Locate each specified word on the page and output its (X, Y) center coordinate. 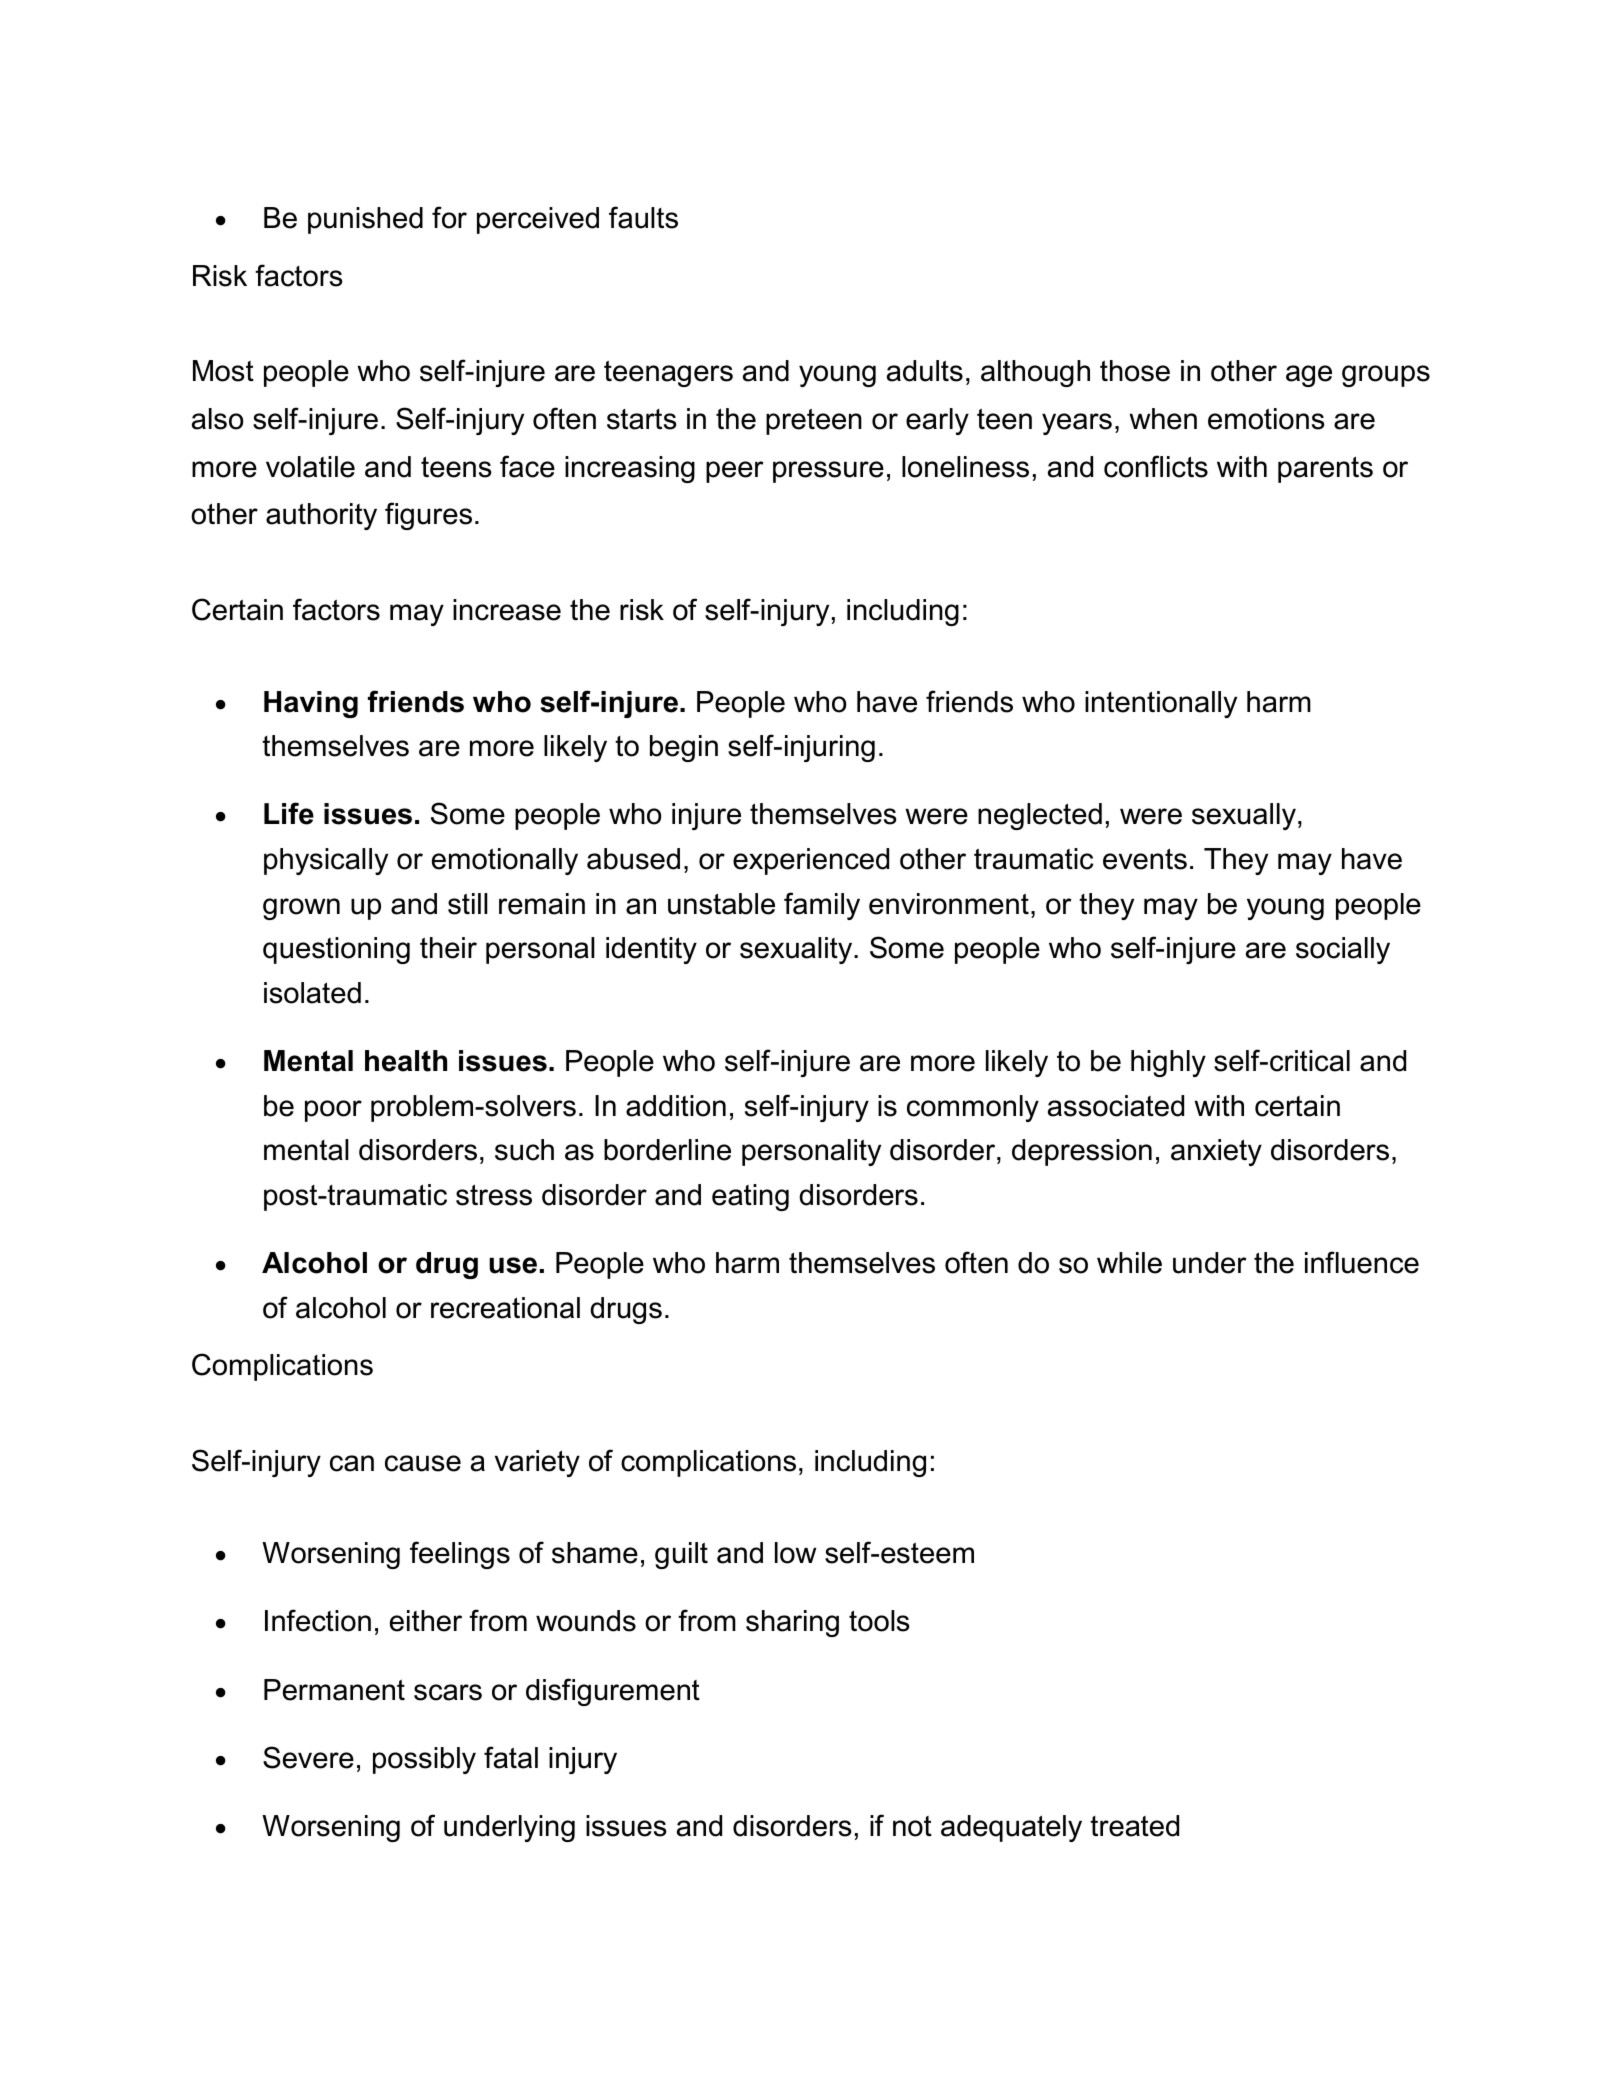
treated (1134, 1826)
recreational (505, 1308)
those (1135, 371)
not (912, 1826)
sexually (1244, 816)
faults (643, 217)
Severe (308, 1757)
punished (365, 220)
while (1129, 1263)
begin (684, 748)
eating (750, 1197)
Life (289, 813)
